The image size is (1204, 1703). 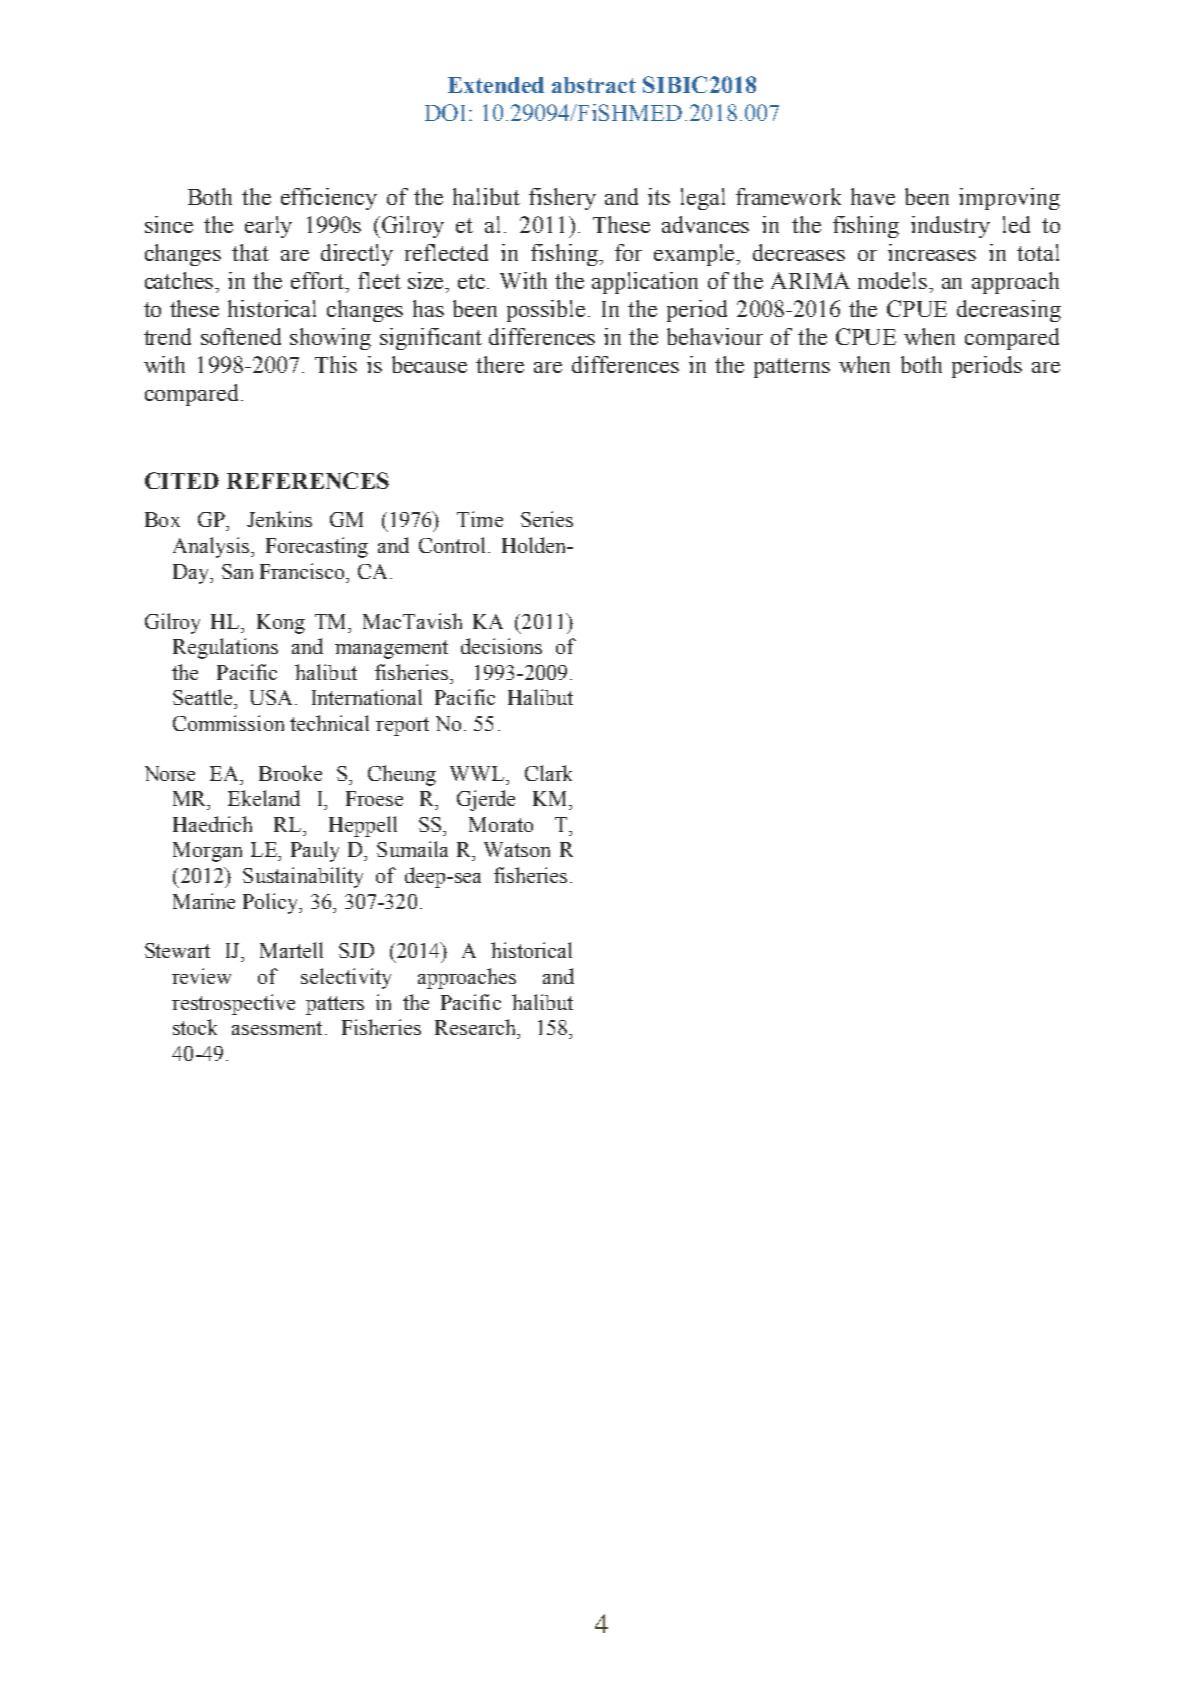 I want to click on patterns, so click(x=792, y=368).
